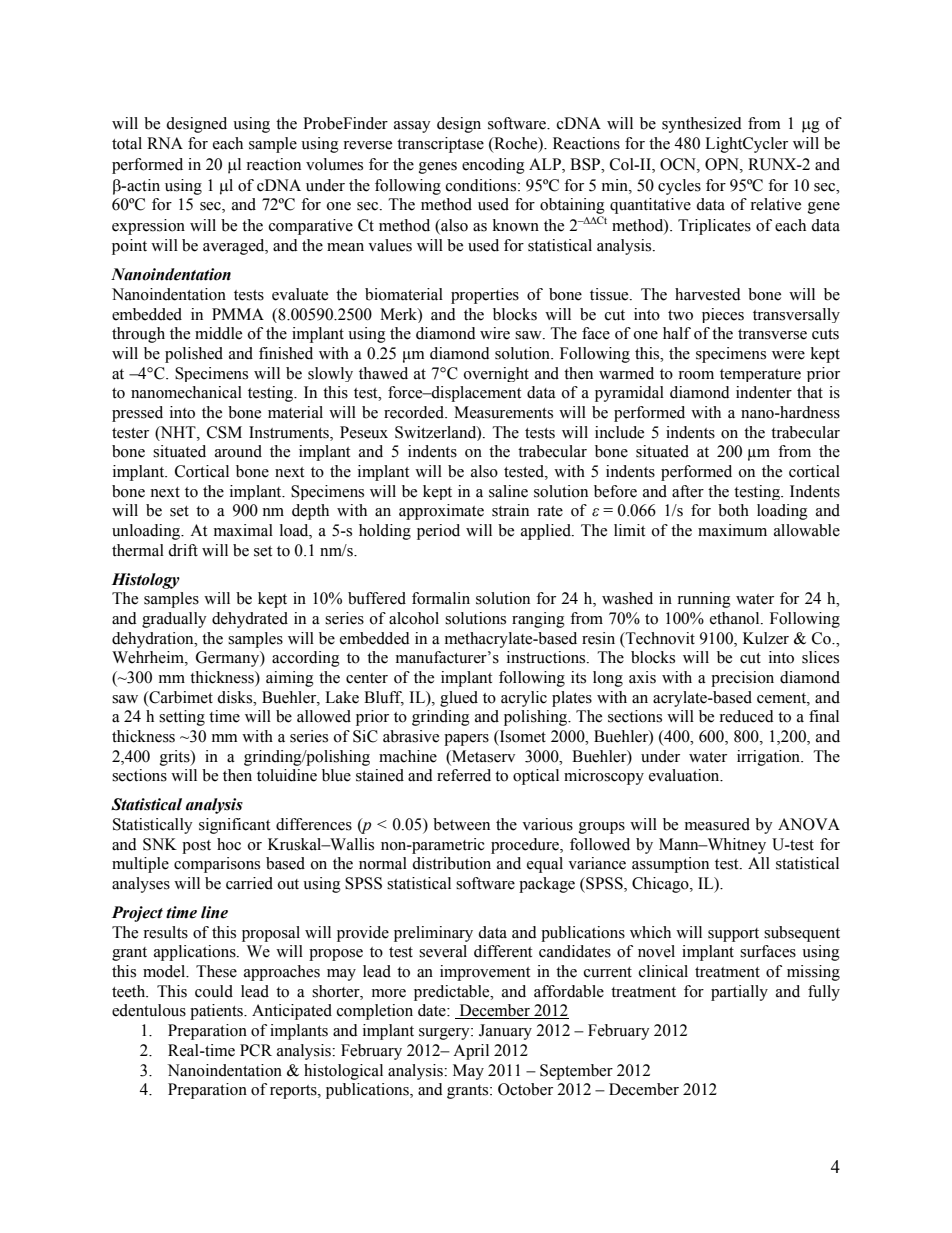  What do you see at coordinates (736, 618) in the page?
I see `ethanol` at bounding box center [736, 618].
